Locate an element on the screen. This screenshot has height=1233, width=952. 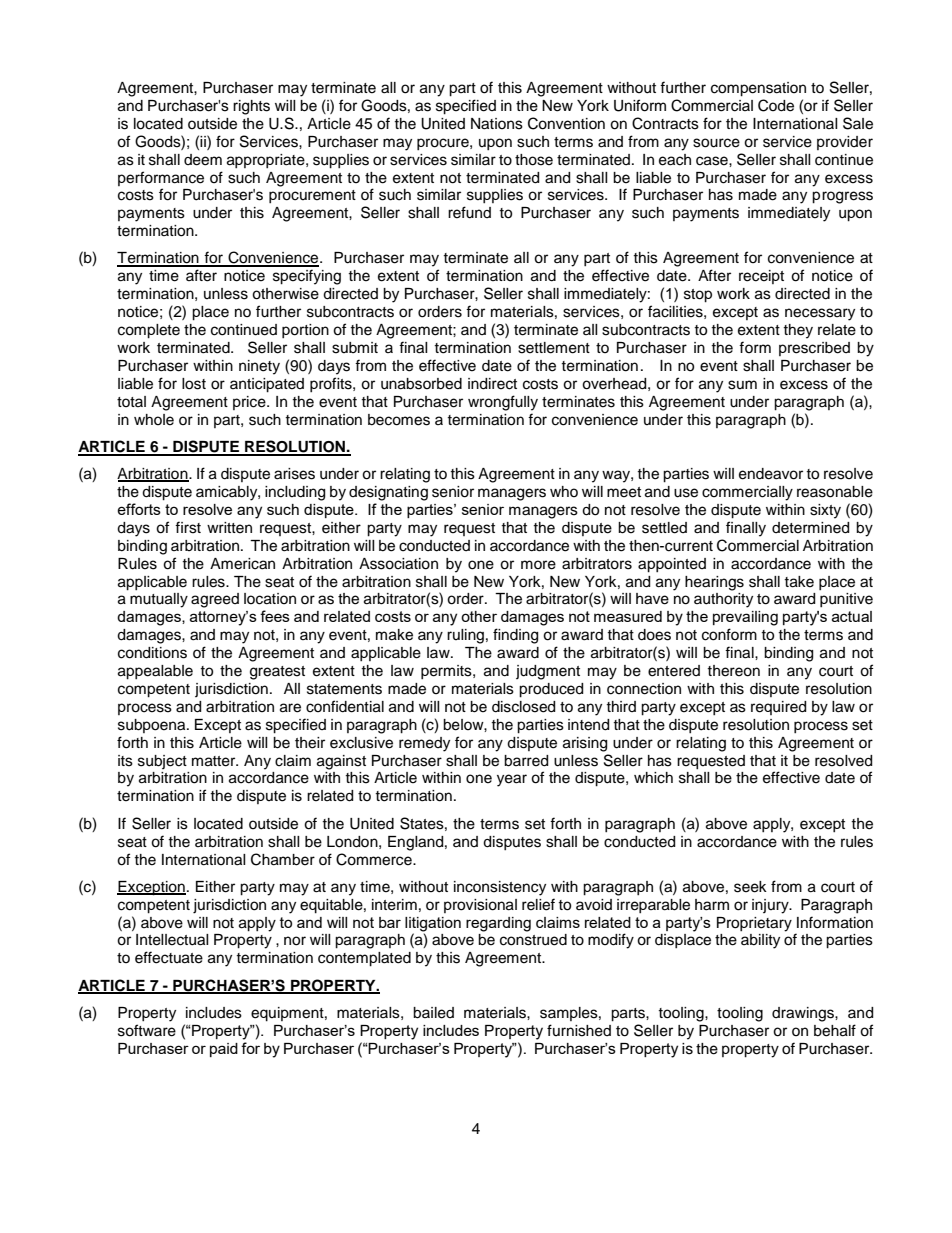
Nations is located at coordinates (497, 124).
